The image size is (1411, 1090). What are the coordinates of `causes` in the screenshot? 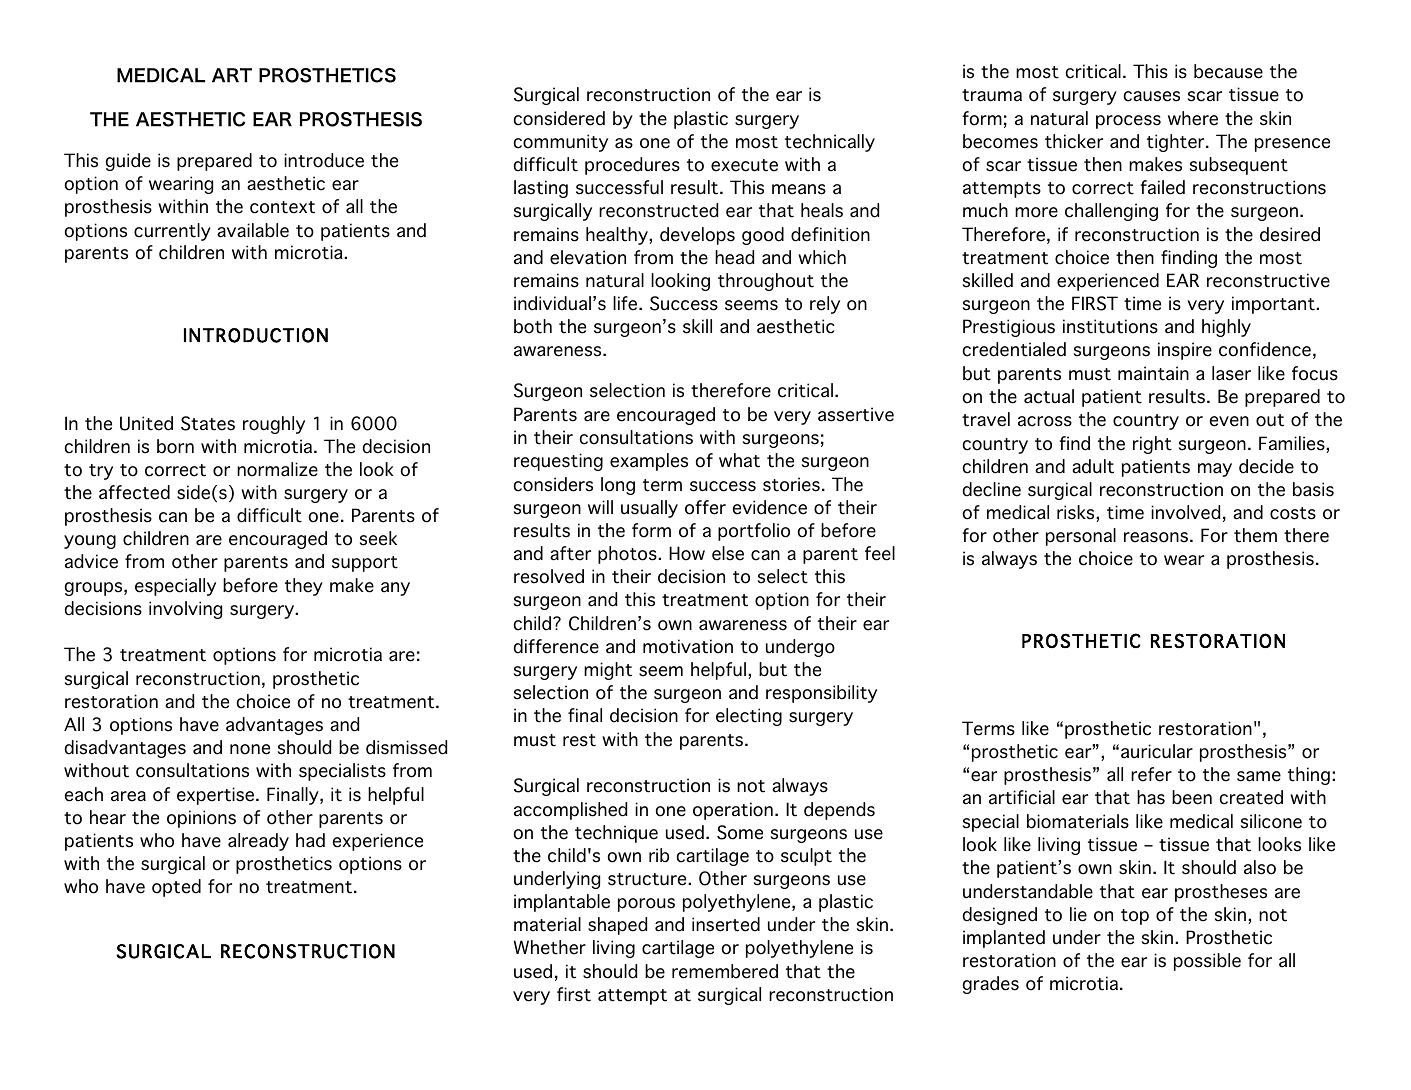 It's located at (1152, 96).
